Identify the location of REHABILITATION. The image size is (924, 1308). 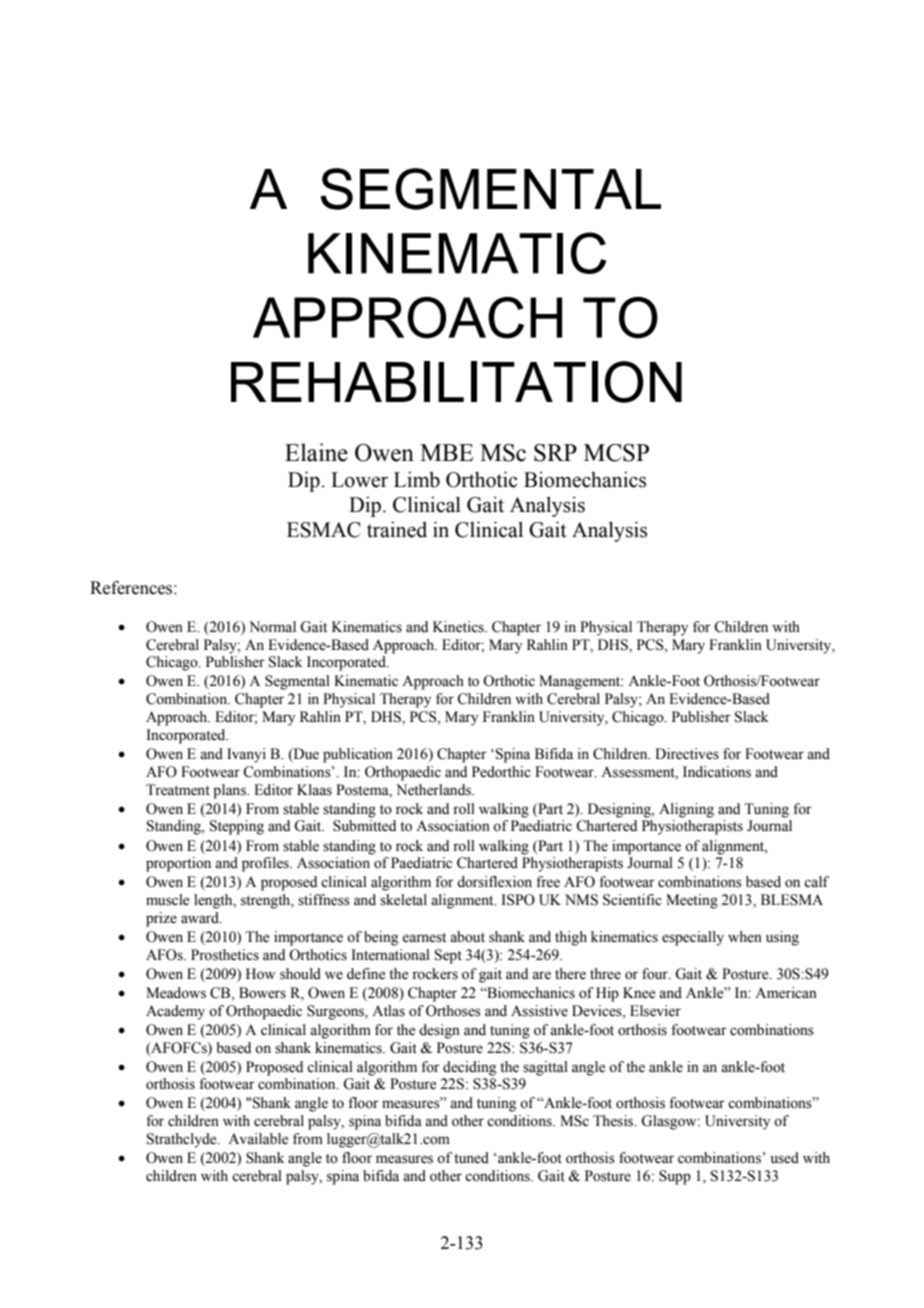
(456, 382).
